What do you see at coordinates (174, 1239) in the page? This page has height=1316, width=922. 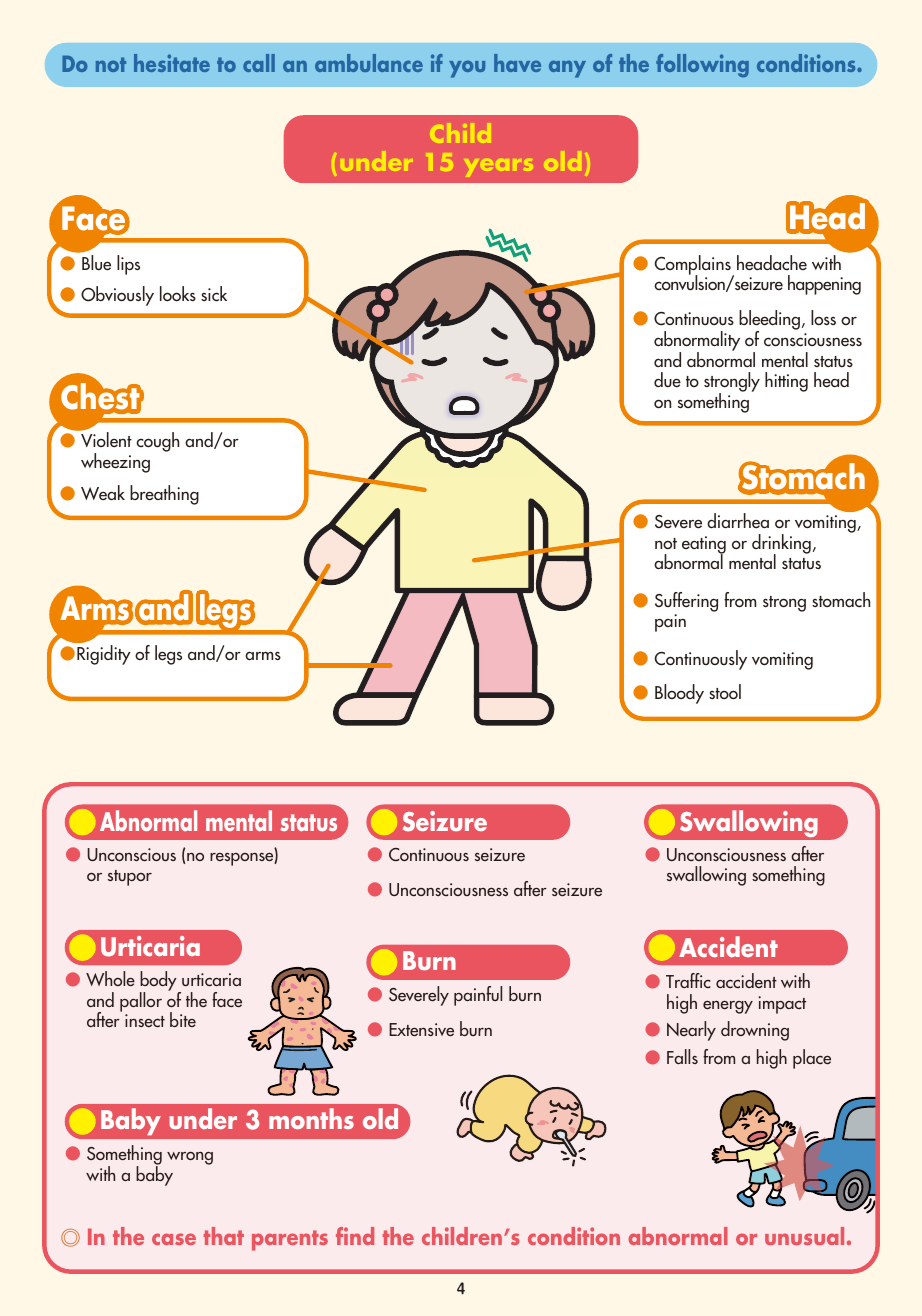 I see `case` at bounding box center [174, 1239].
